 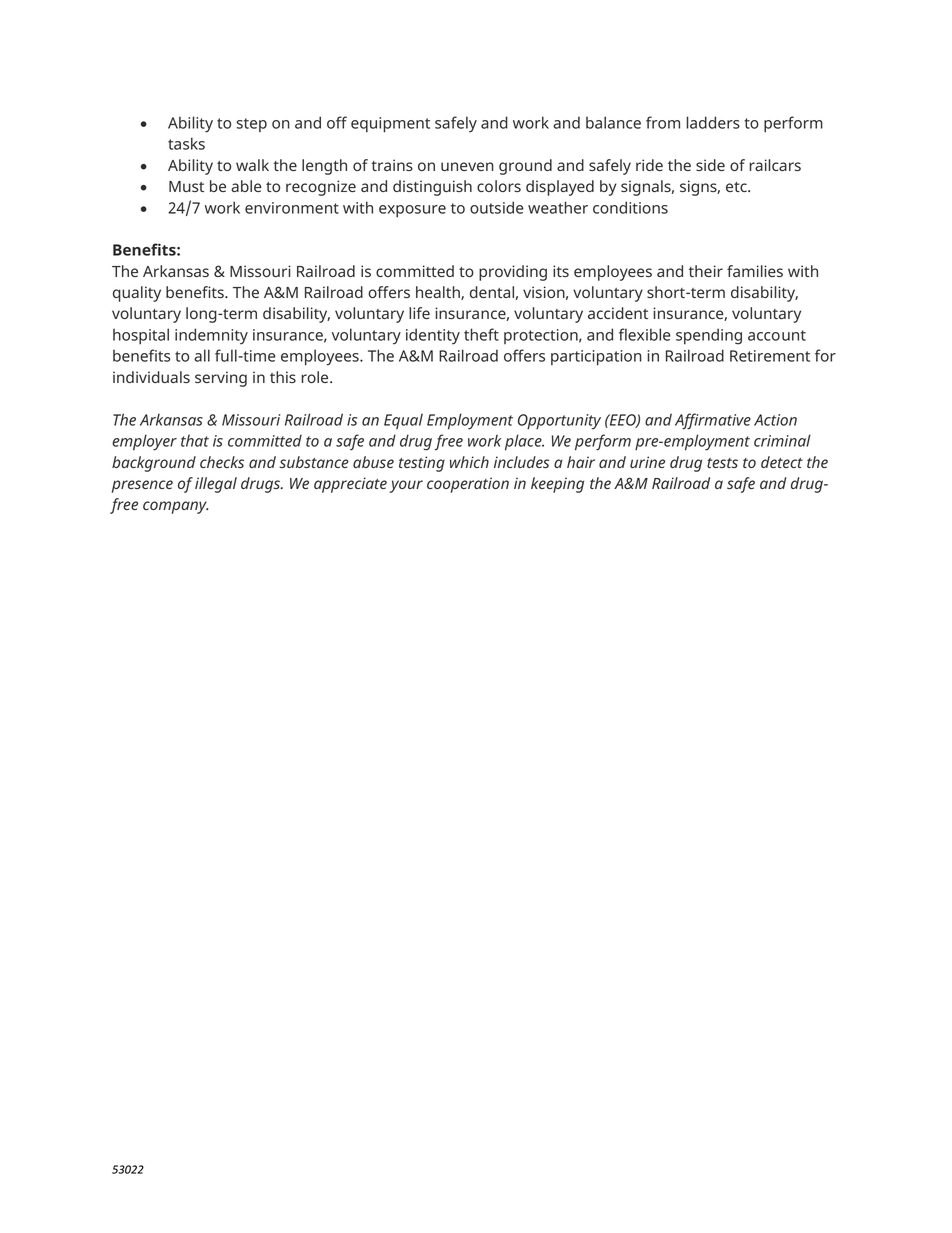 What do you see at coordinates (403, 421) in the screenshot?
I see `Equal` at bounding box center [403, 421].
